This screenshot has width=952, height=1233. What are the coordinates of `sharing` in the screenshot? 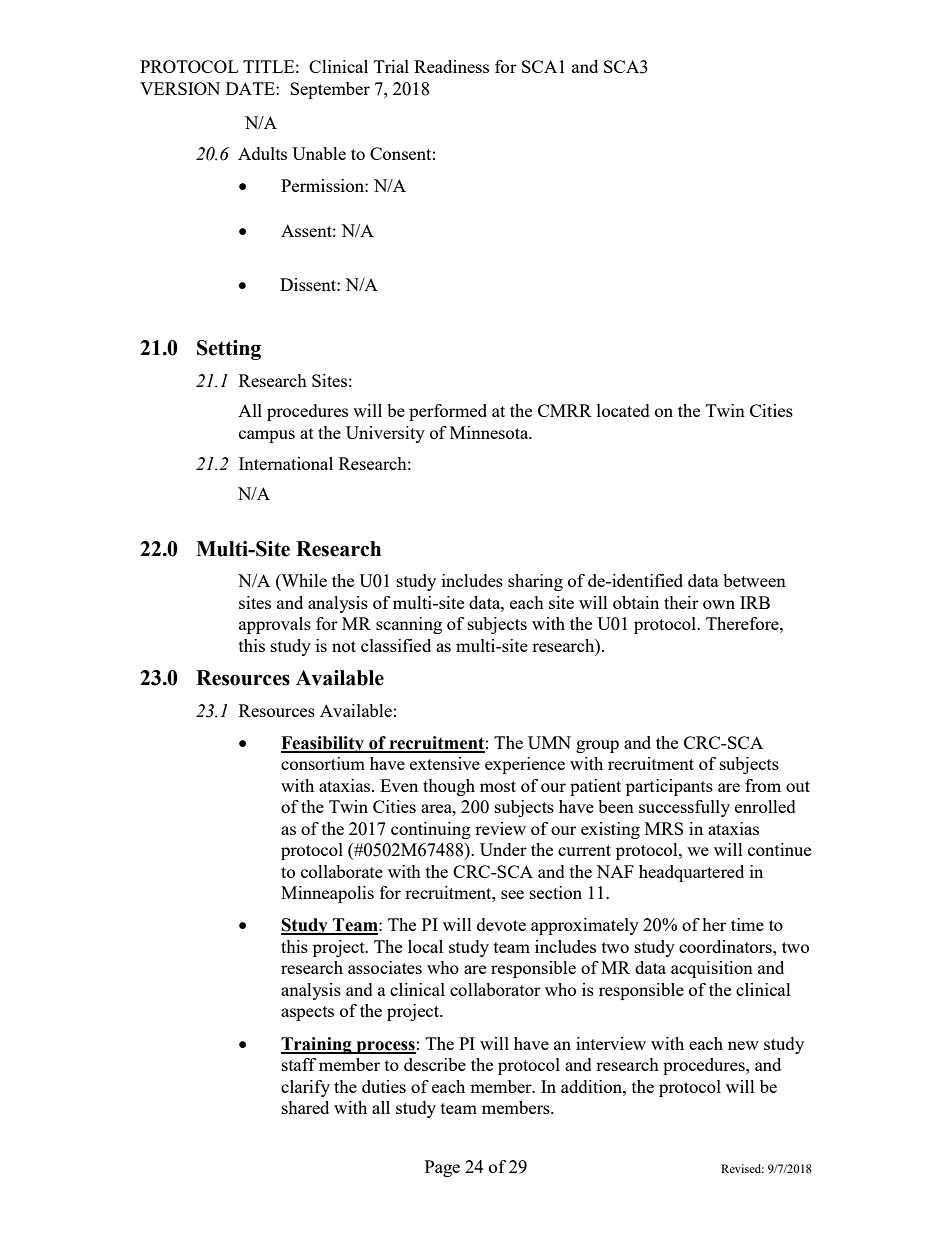 It's located at (535, 582).
